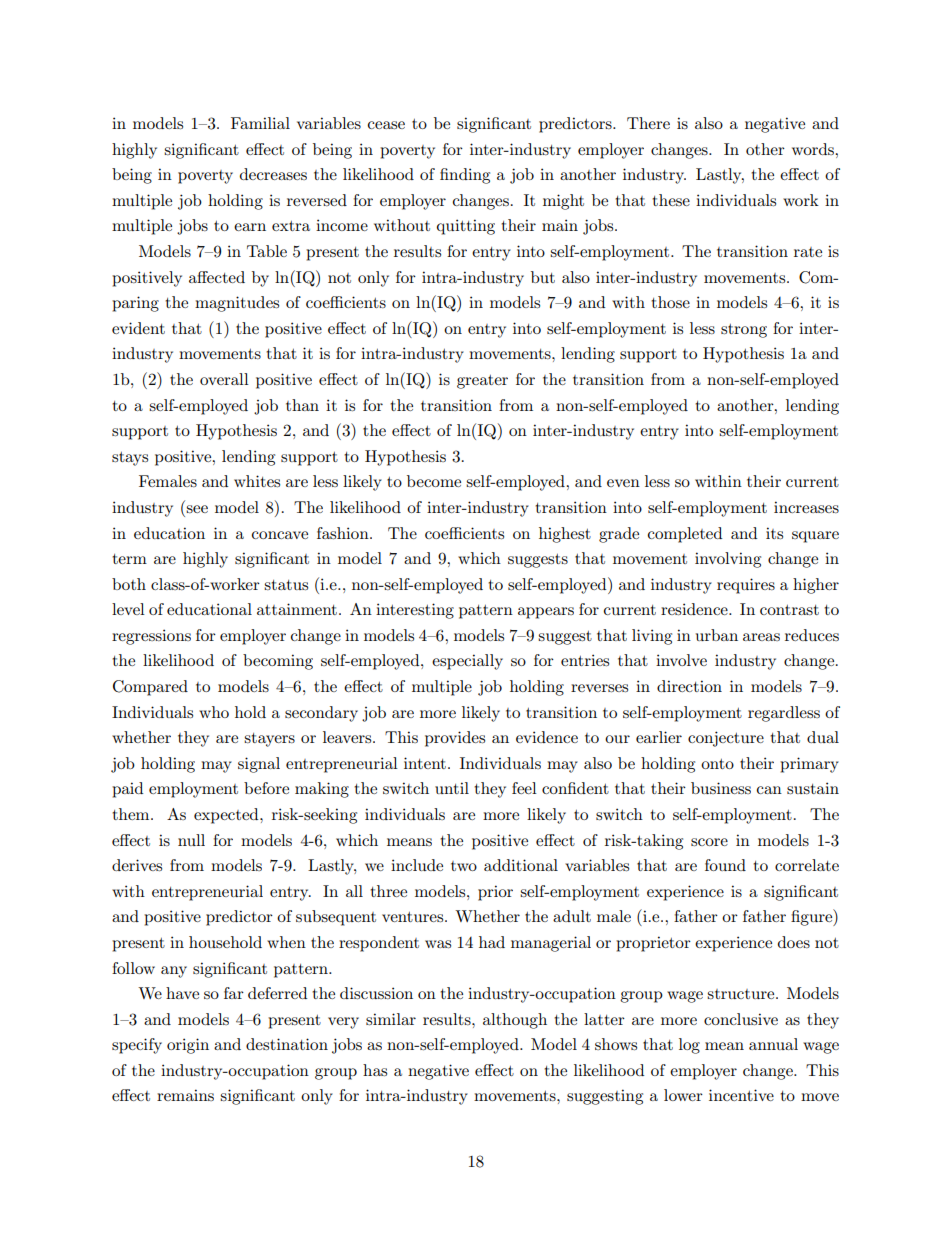  Describe the element at coordinates (482, 382) in the screenshot. I see `greater` at that location.
